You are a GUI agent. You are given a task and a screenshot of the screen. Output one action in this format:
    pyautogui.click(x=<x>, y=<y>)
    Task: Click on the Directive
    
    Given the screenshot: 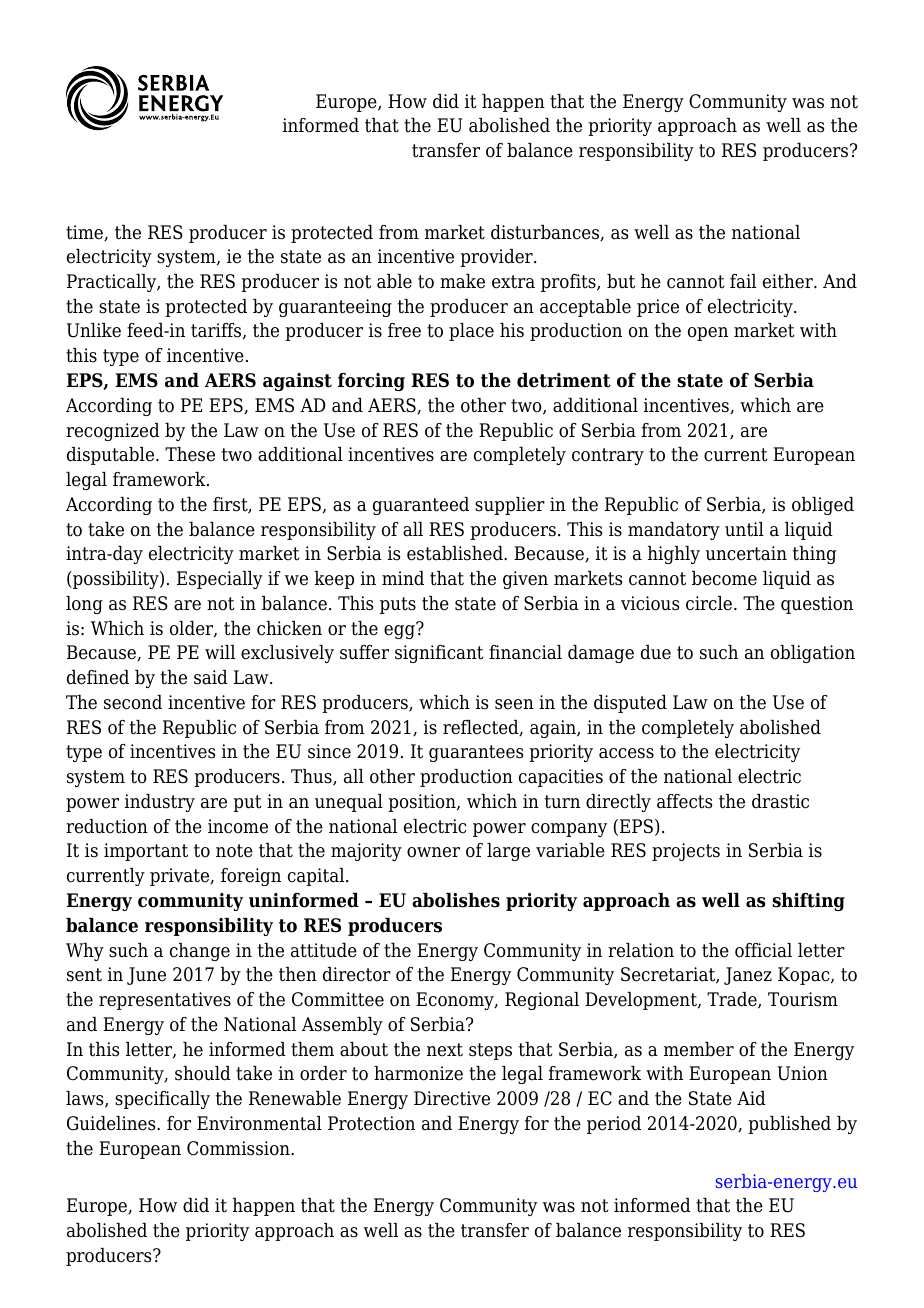 What is the action you would take?
    pyautogui.click(x=452, y=1098)
